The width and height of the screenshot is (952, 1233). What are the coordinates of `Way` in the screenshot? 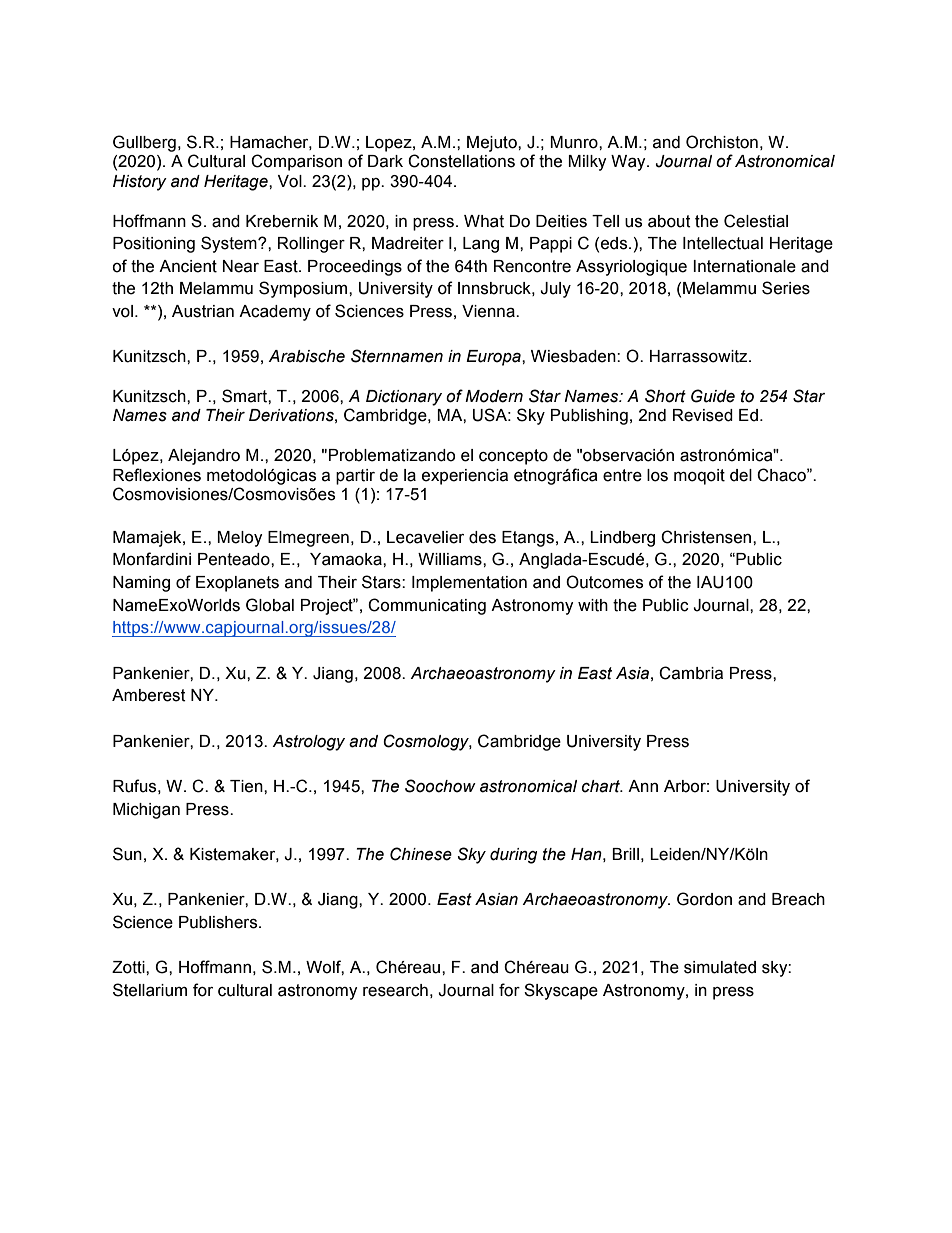 It's located at (629, 163).
